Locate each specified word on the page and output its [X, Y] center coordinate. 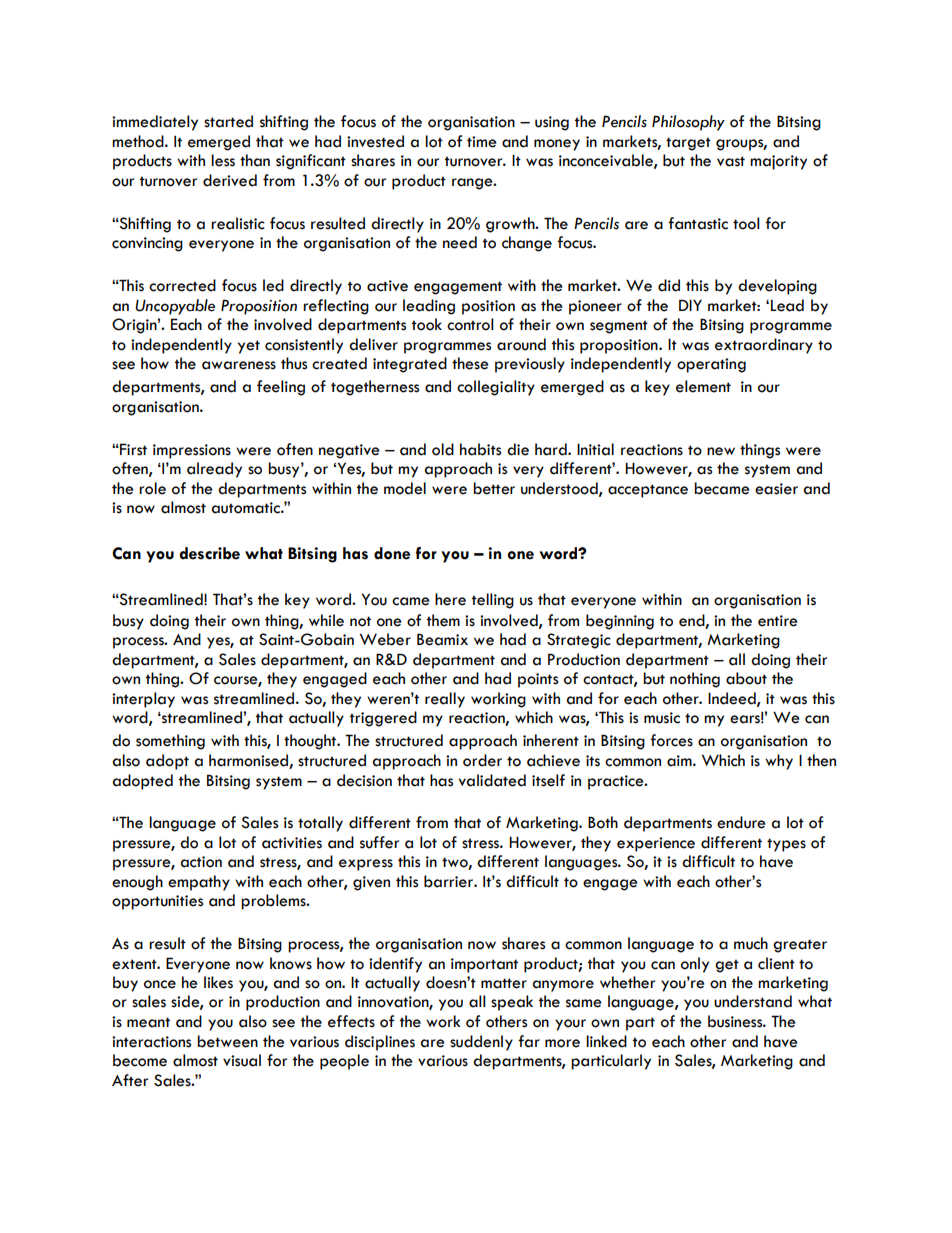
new [721, 451]
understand [753, 1001]
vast [731, 161]
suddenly [481, 1043]
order [482, 760]
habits [480, 449]
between [227, 1041]
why [779, 762]
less [223, 160]
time [481, 142]
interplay [143, 700]
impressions [192, 451]
